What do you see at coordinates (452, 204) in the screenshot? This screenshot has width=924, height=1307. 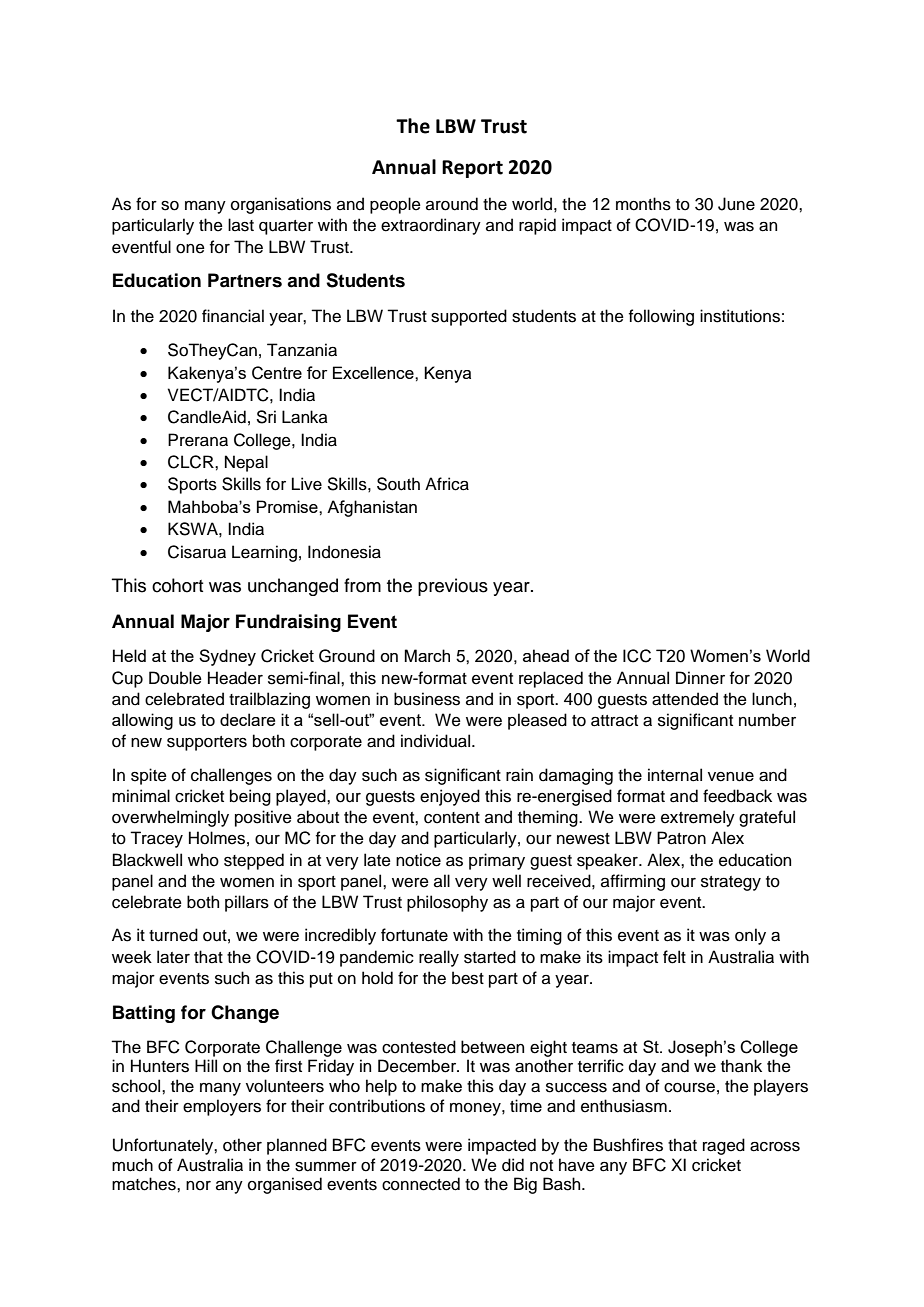 I see `around` at bounding box center [452, 204].
